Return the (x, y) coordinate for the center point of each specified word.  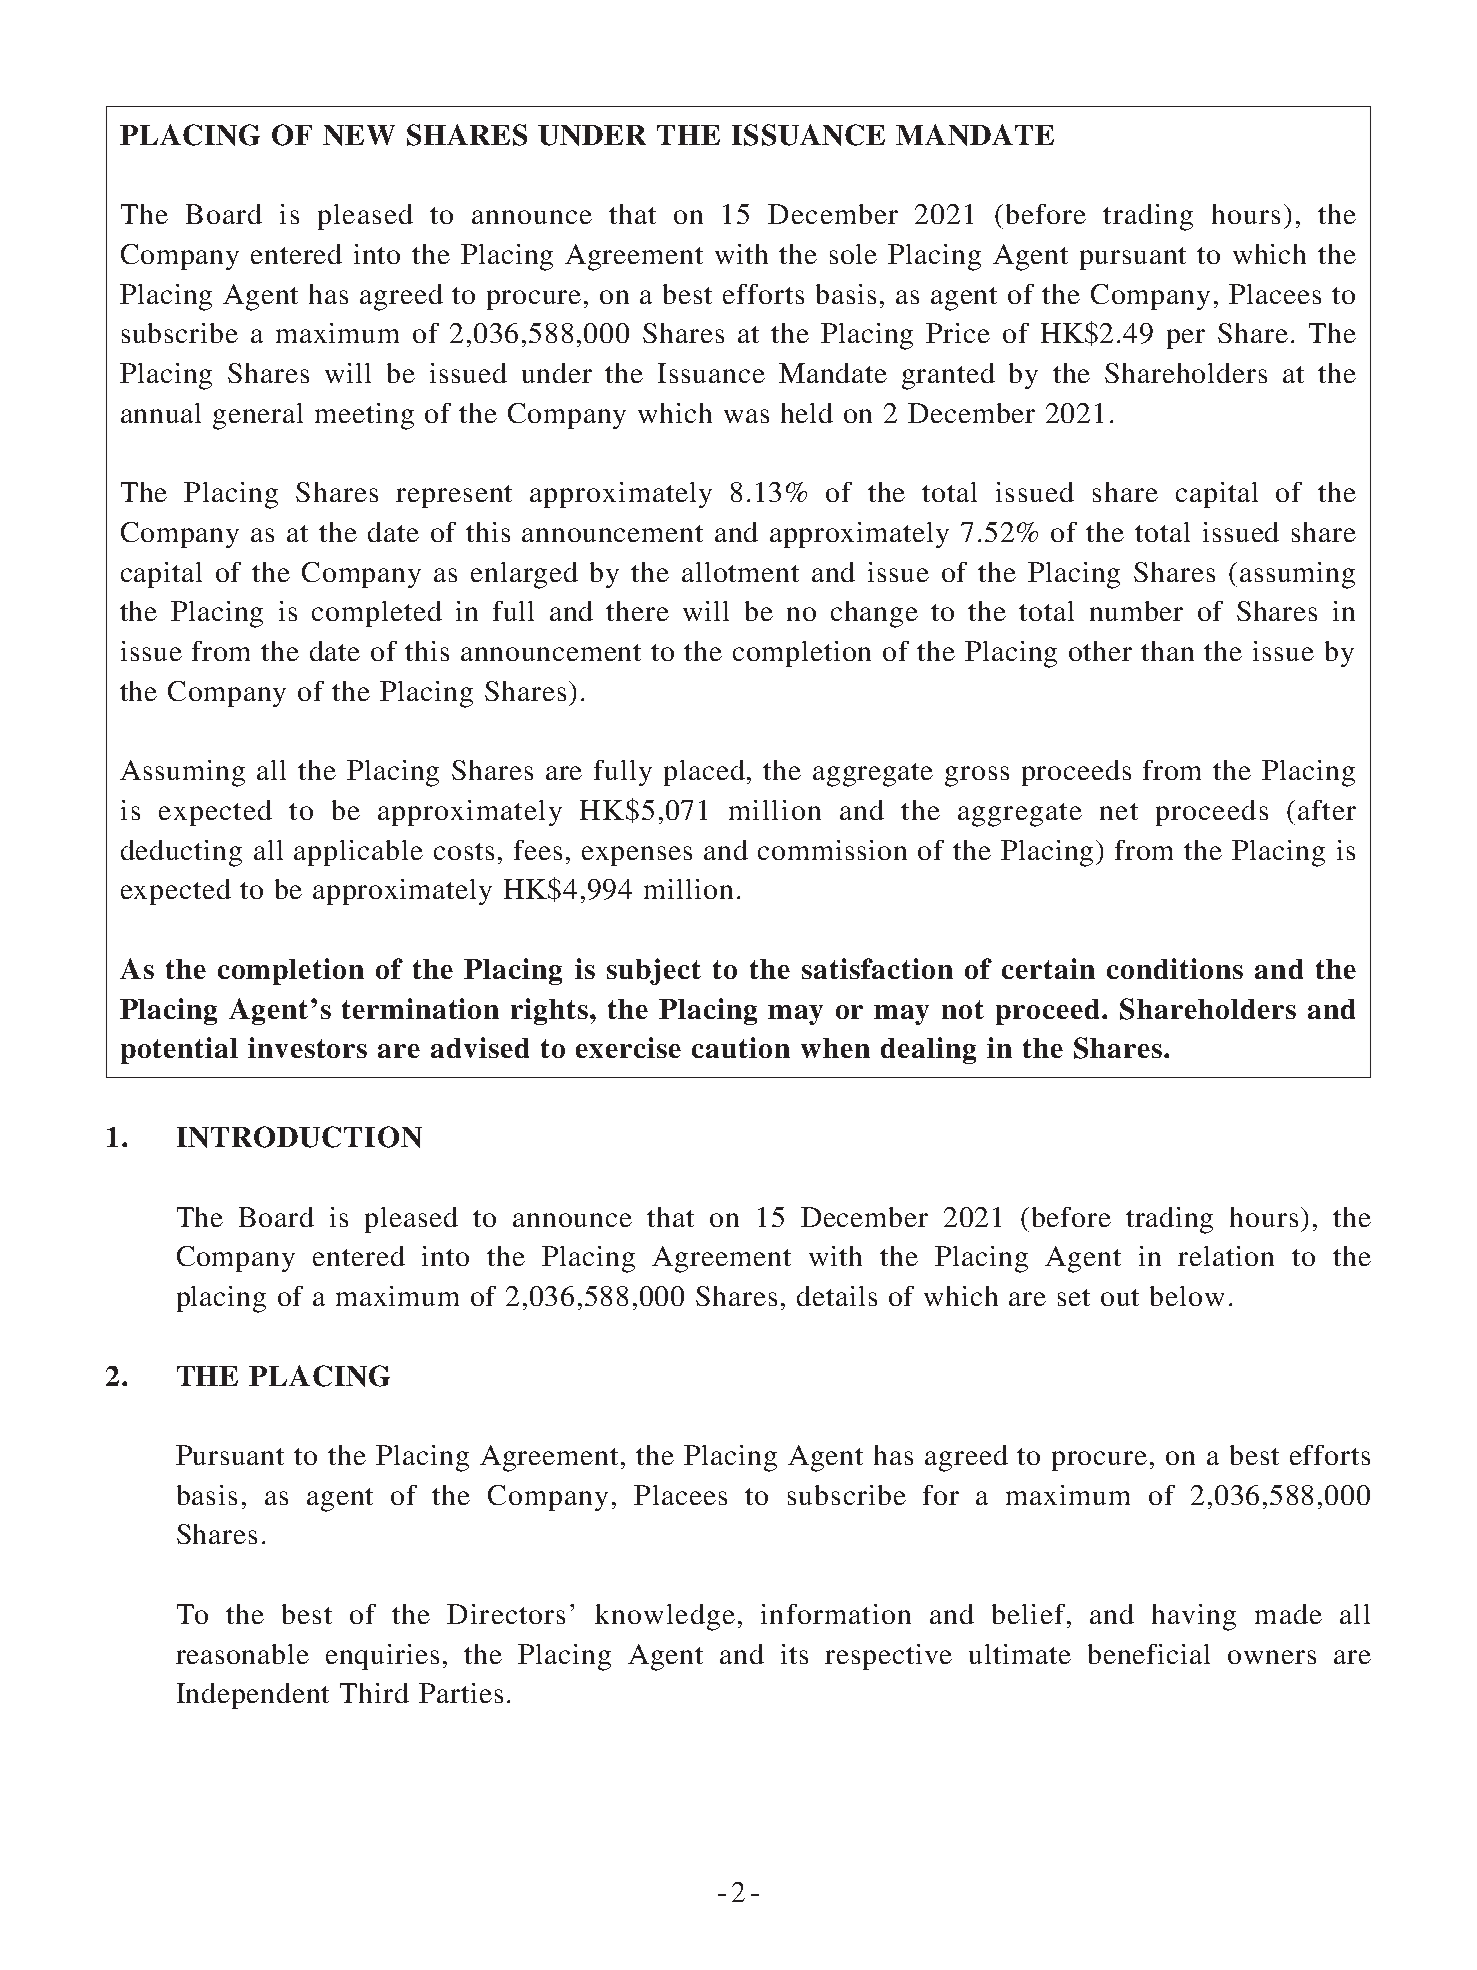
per (1186, 339)
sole (853, 254)
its (794, 1654)
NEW (359, 135)
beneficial (1149, 1654)
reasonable (242, 1654)
